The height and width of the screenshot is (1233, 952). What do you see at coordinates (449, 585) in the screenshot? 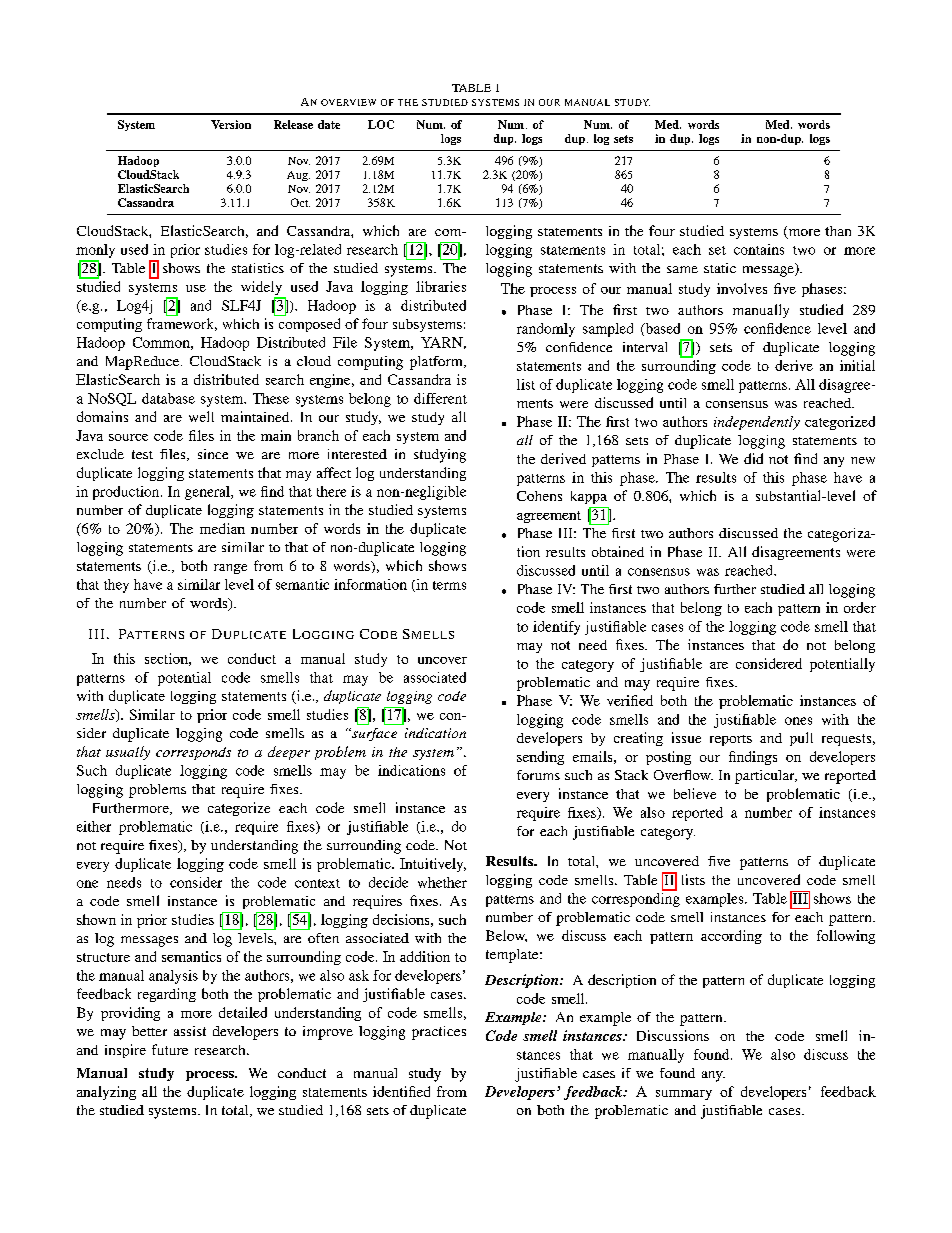
I see `terms` at bounding box center [449, 585].
